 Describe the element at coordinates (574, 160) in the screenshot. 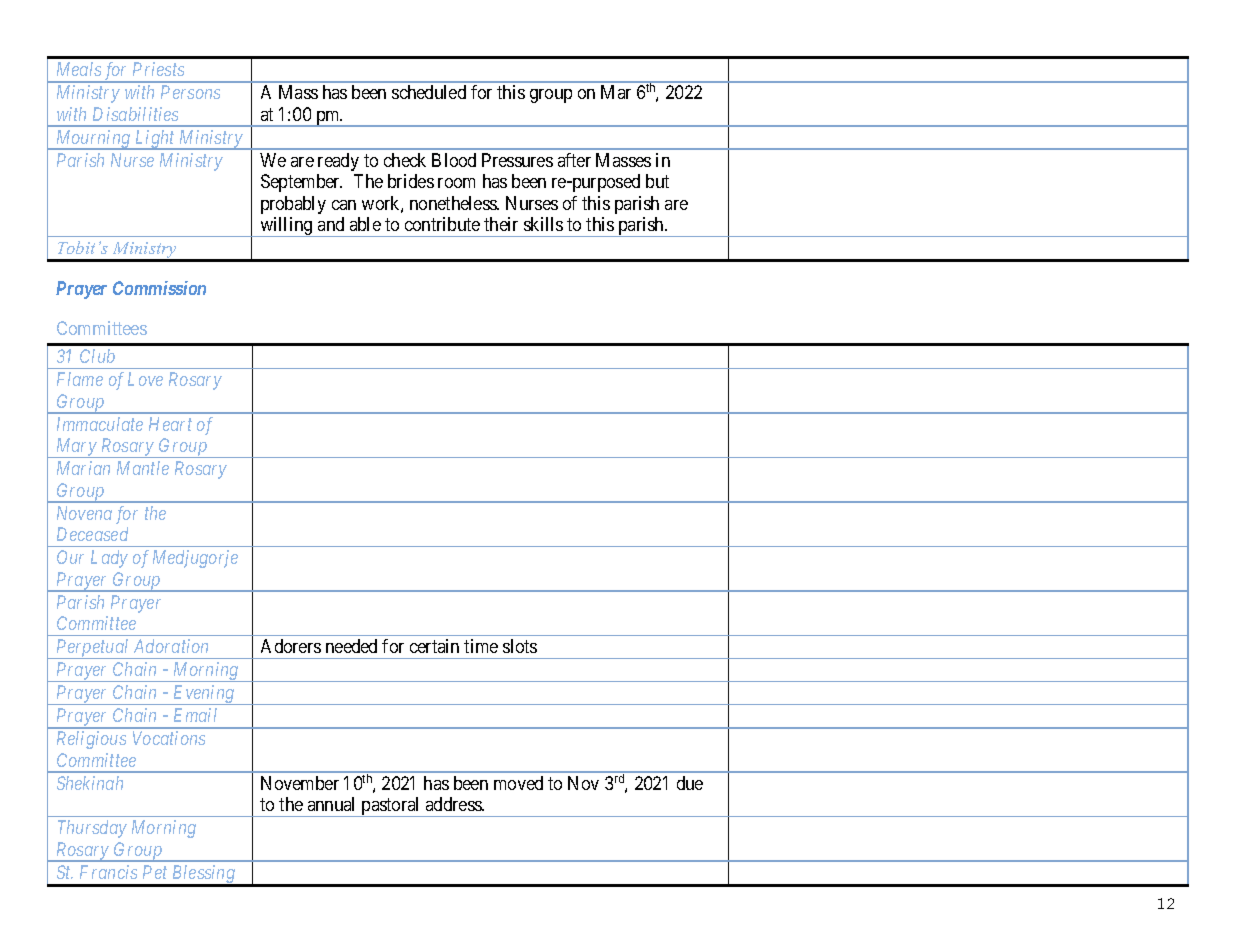

I see `after` at that location.
